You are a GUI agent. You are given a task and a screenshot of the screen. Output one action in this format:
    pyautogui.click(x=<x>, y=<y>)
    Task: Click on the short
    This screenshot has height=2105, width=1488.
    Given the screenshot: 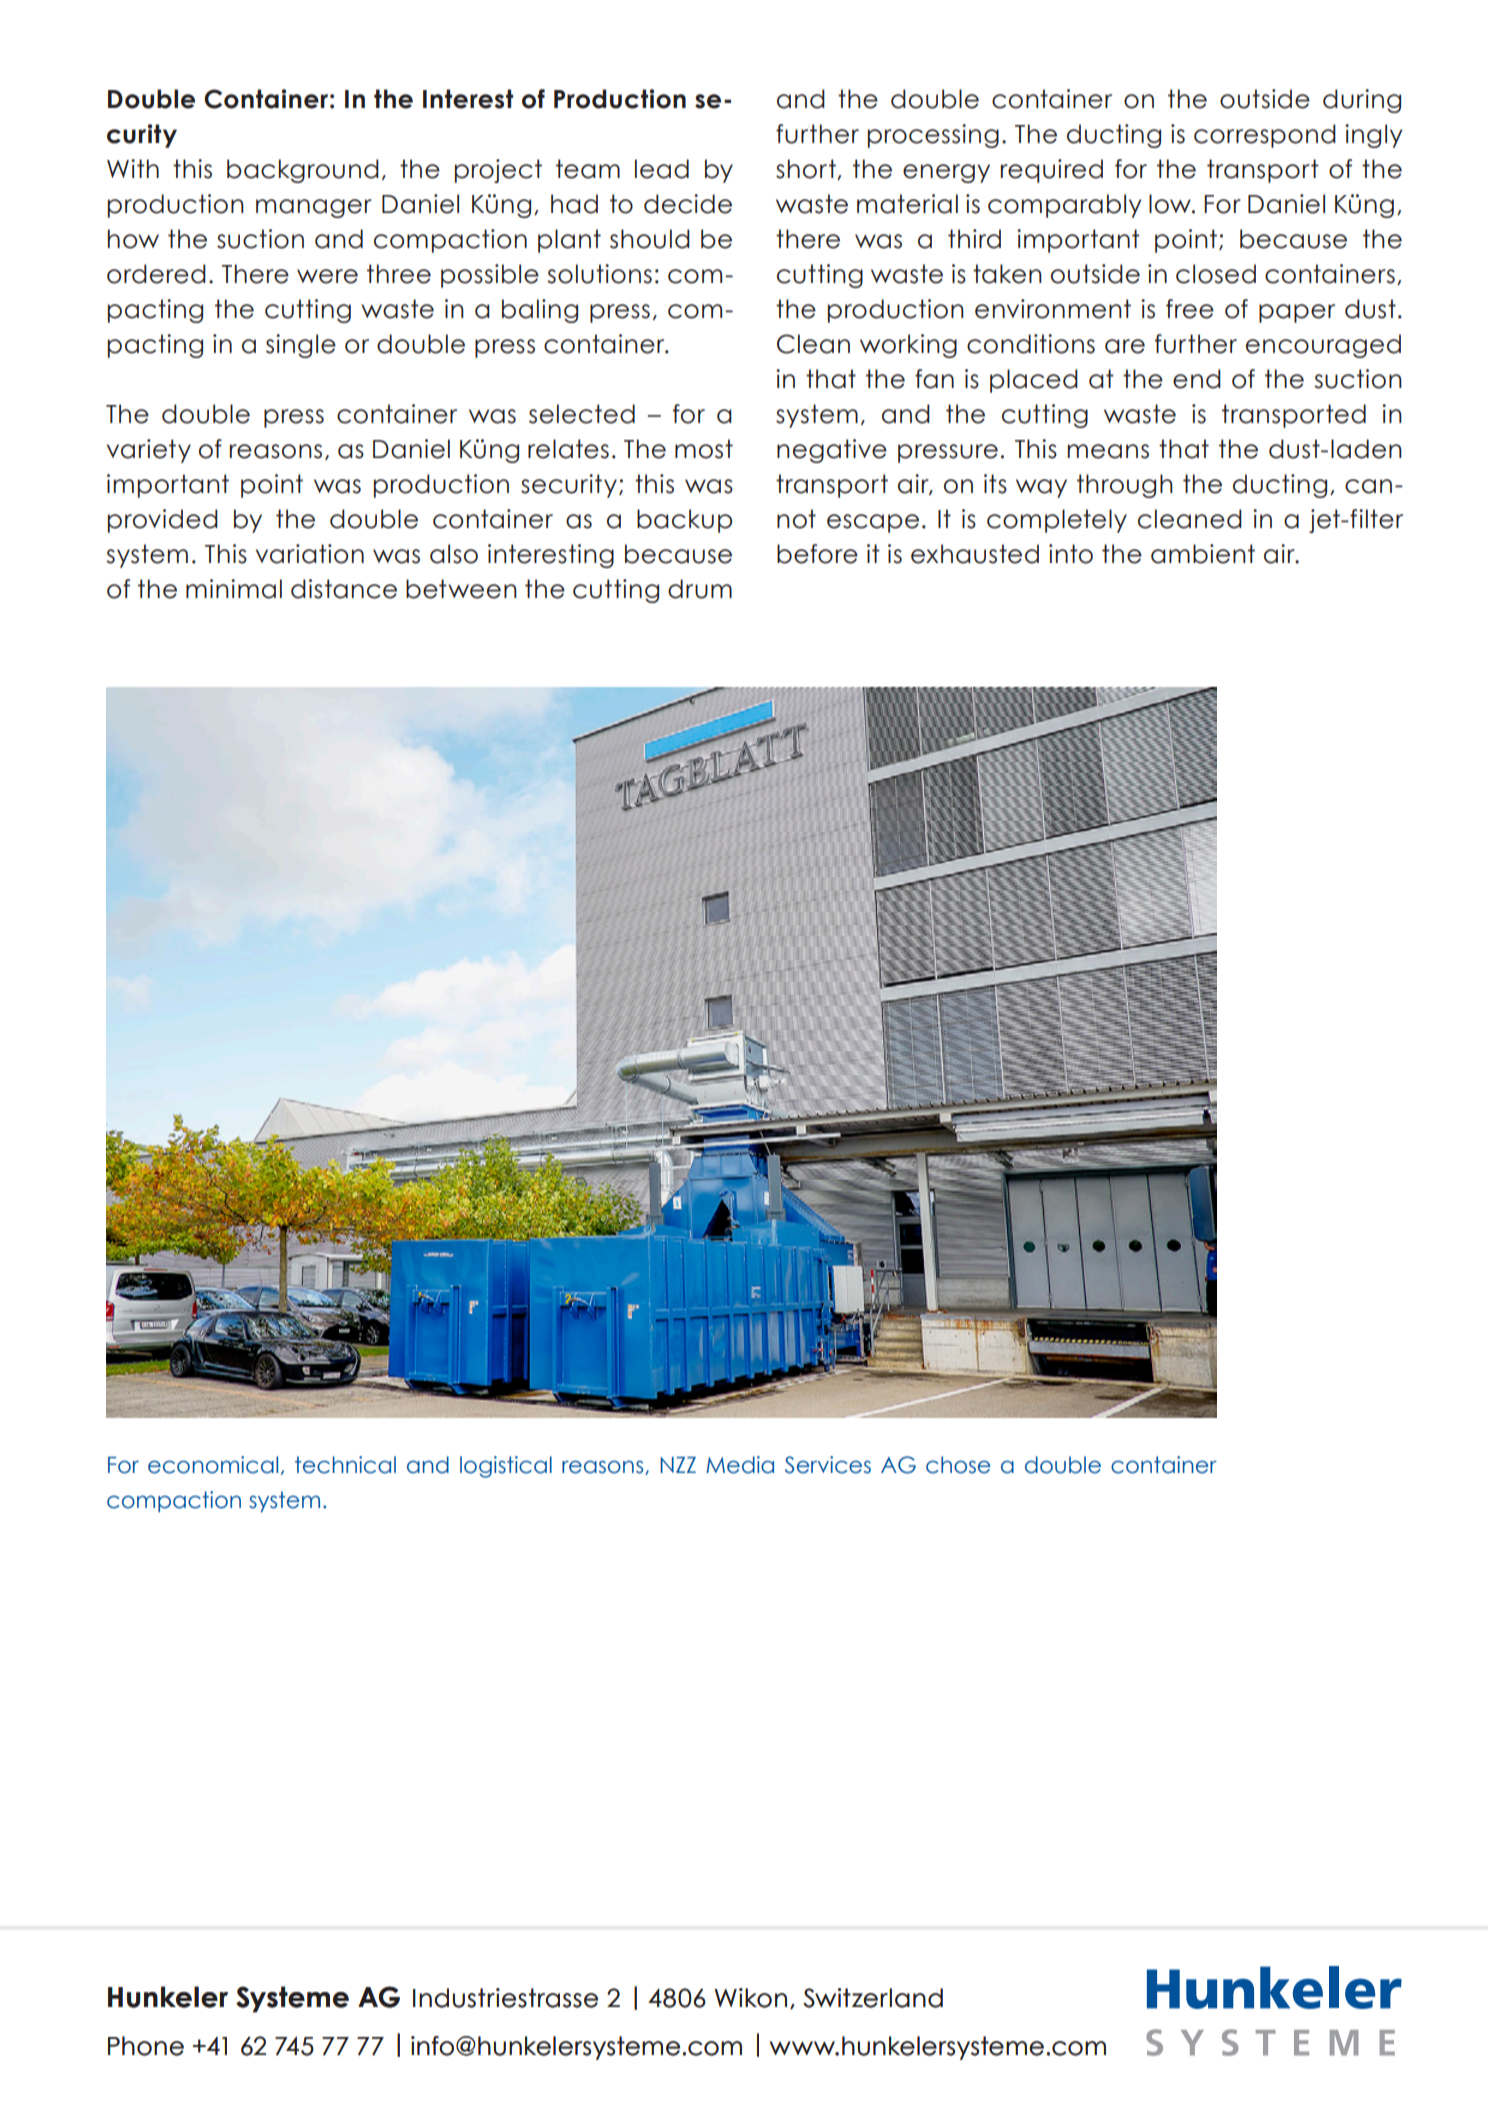 What is the action you would take?
    pyautogui.click(x=807, y=169)
